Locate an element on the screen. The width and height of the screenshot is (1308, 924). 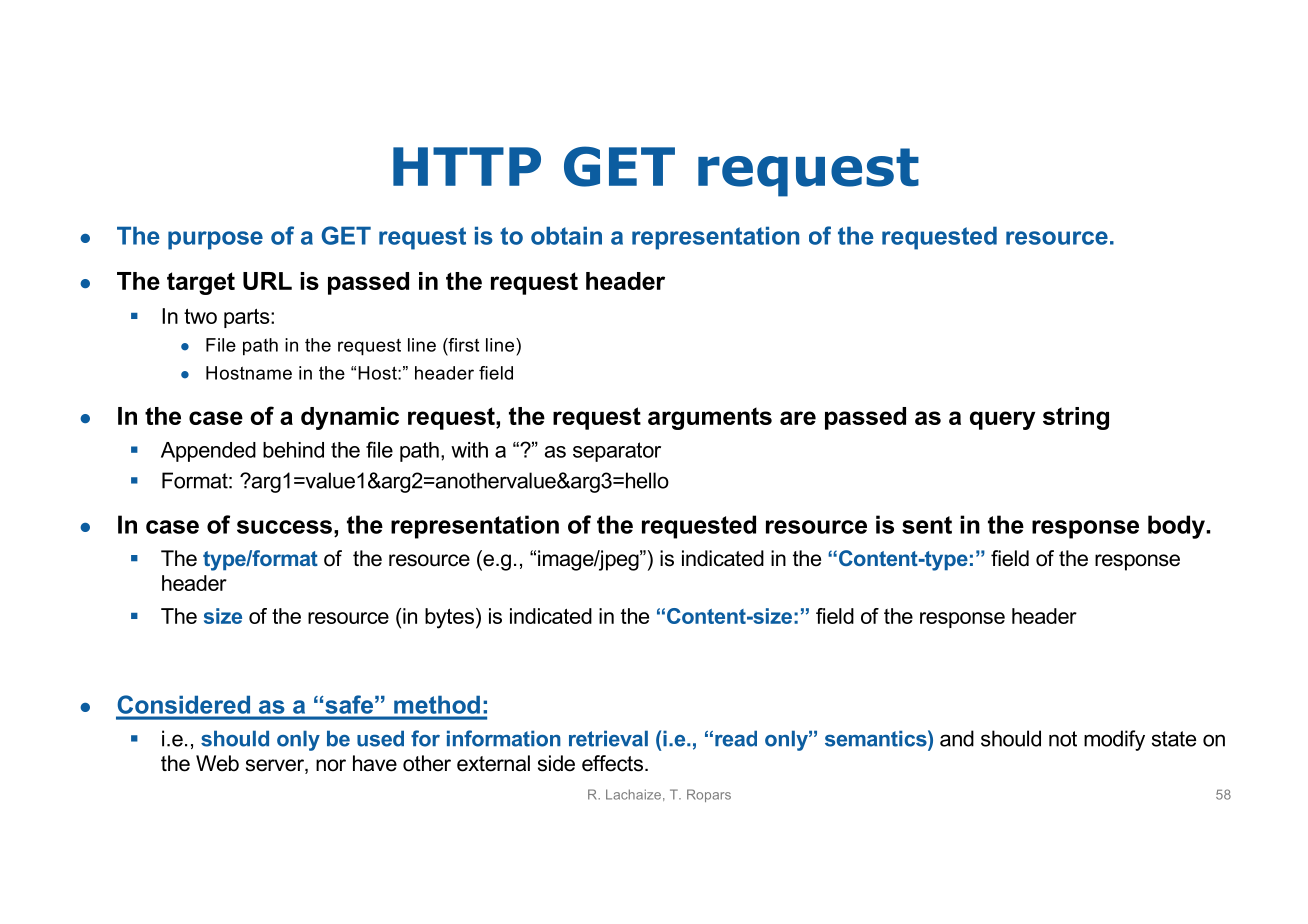
nor is located at coordinates (331, 765).
